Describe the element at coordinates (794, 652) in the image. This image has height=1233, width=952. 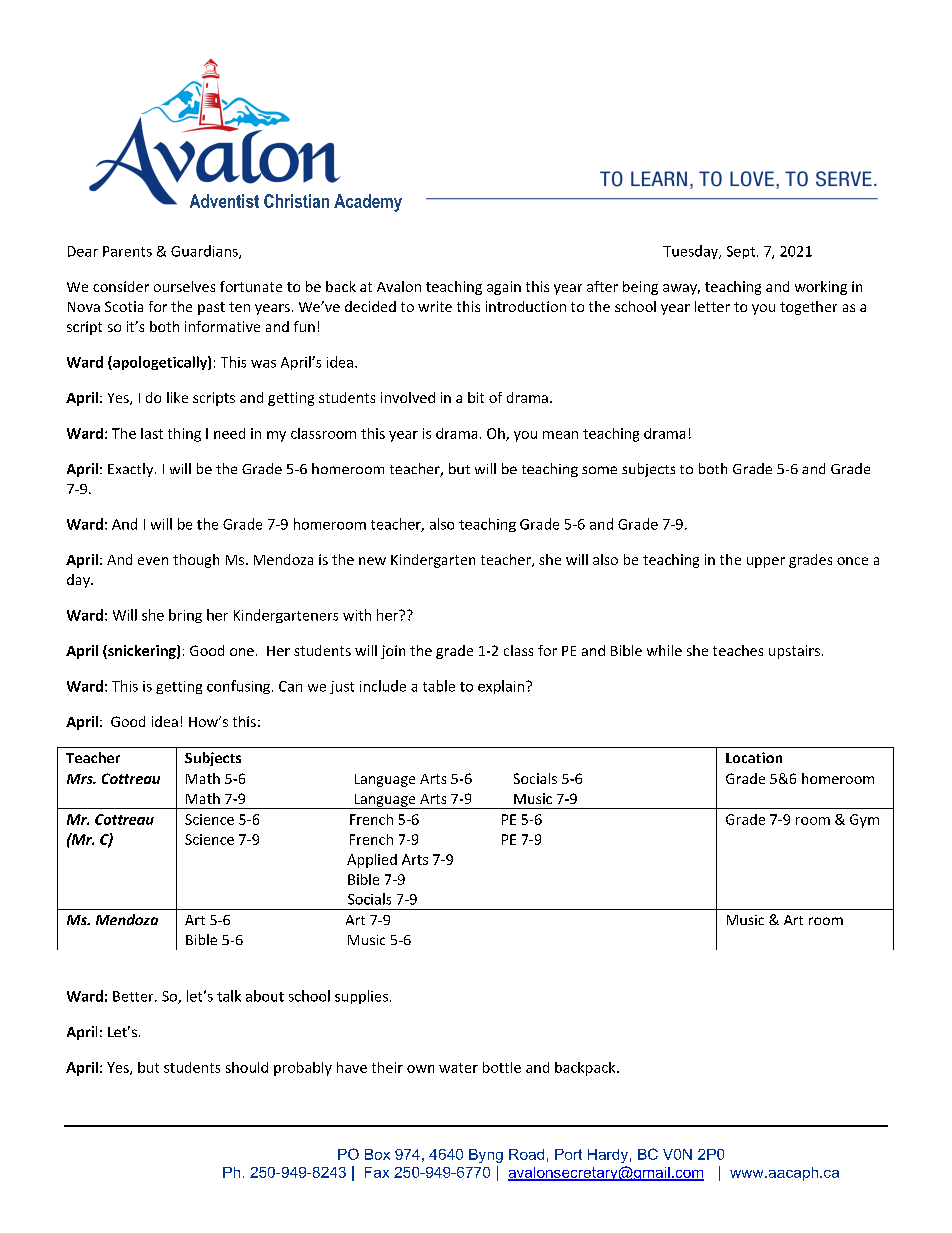
I see `upstairs` at that location.
